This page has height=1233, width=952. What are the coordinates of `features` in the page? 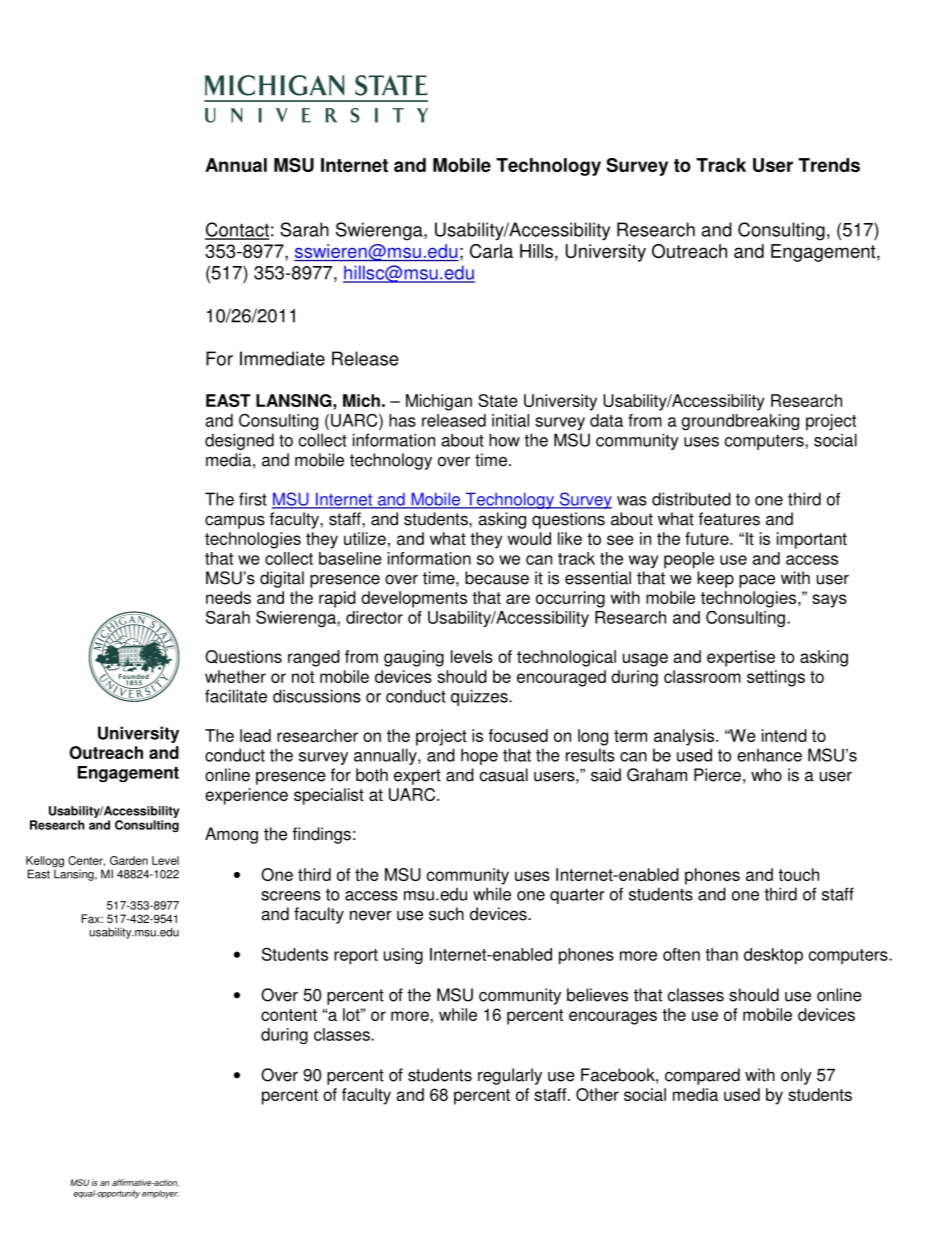 It's located at (729, 519).
